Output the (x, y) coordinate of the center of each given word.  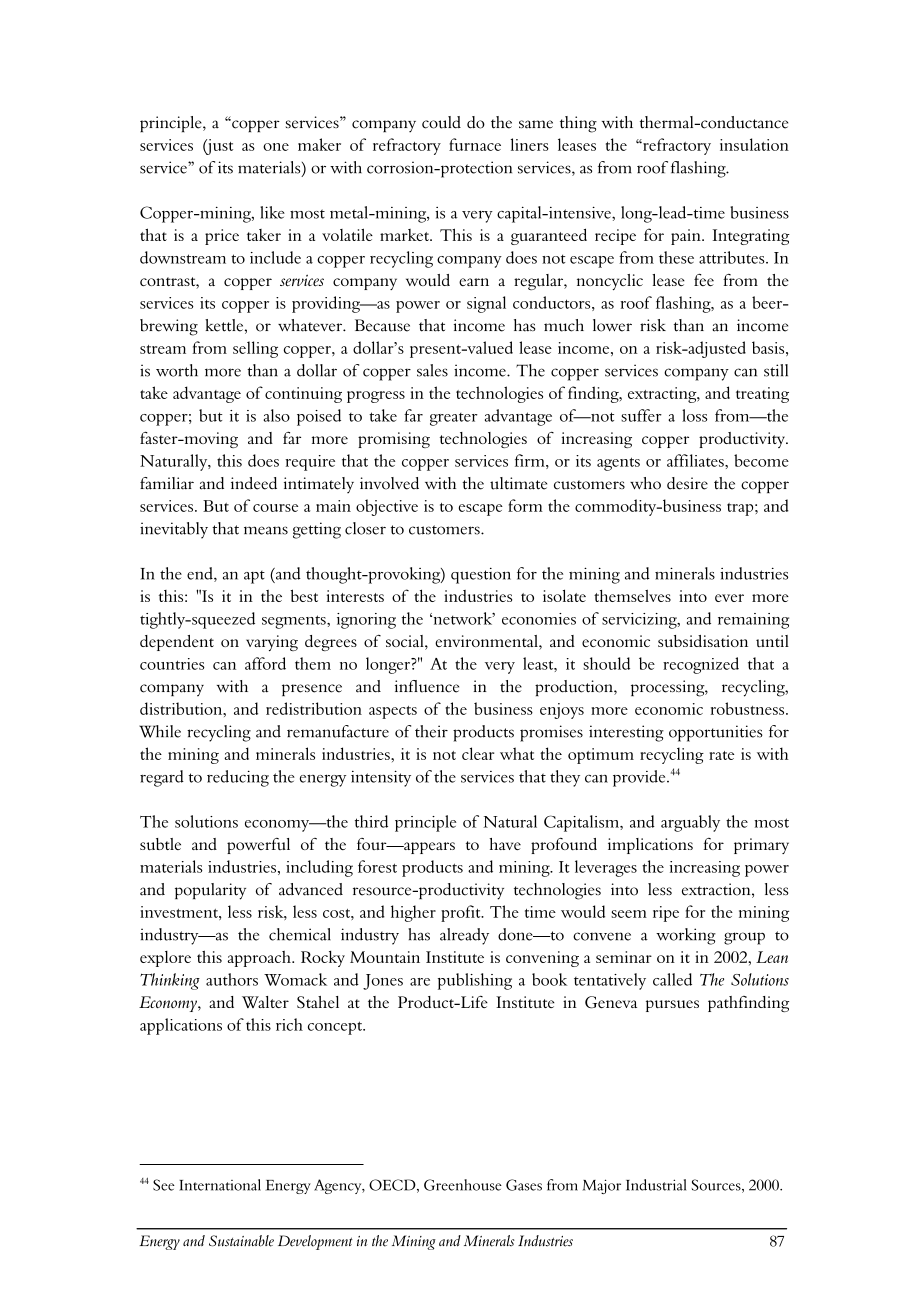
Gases (524, 1185)
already (464, 936)
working (686, 936)
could (441, 122)
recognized (701, 665)
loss (694, 415)
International (220, 1185)
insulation (754, 144)
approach (260, 959)
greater (454, 419)
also (276, 415)
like (272, 212)
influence (427, 686)
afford (265, 663)
